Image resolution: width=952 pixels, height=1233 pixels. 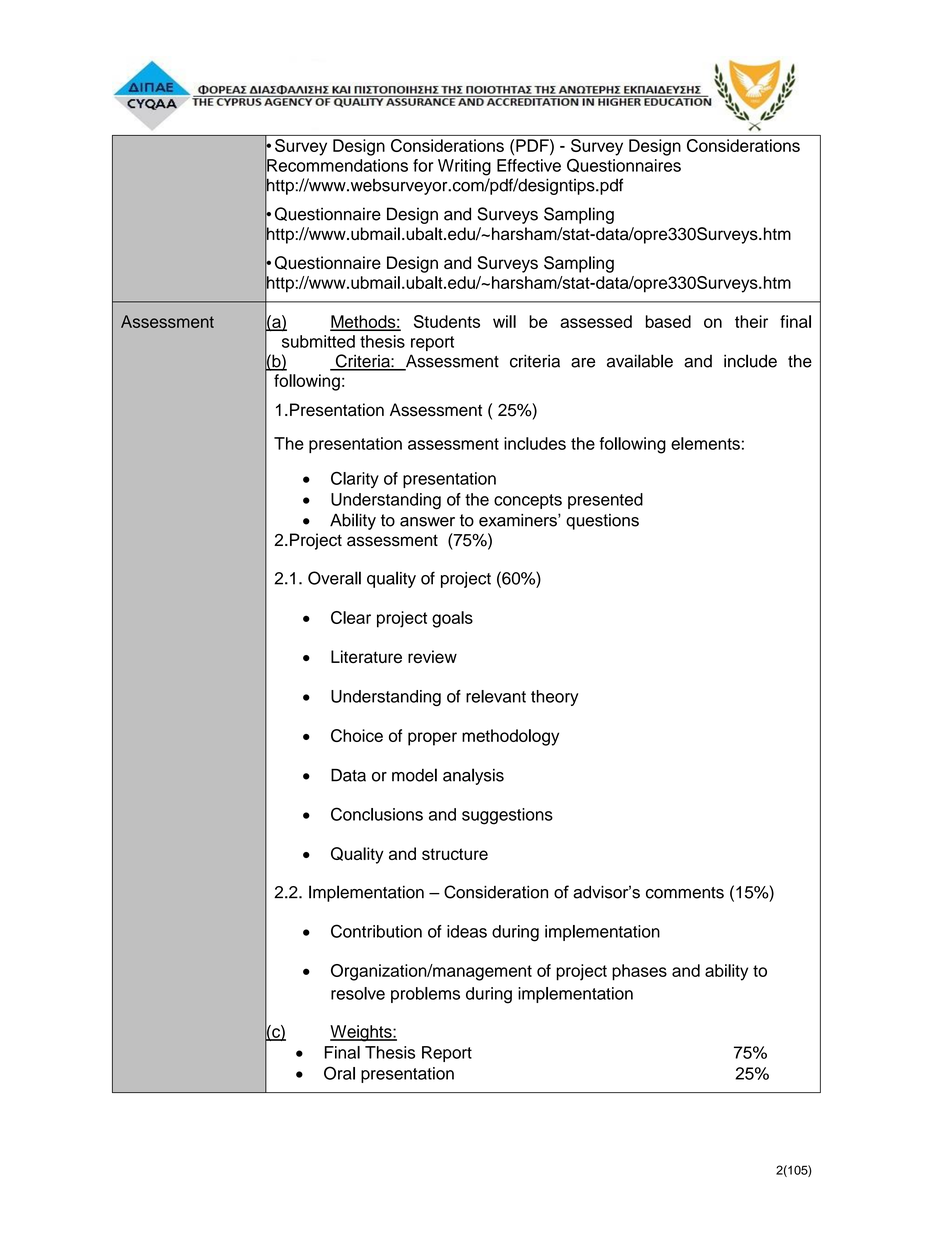 What do you see at coordinates (529, 165) in the screenshot?
I see `Effective` at bounding box center [529, 165].
